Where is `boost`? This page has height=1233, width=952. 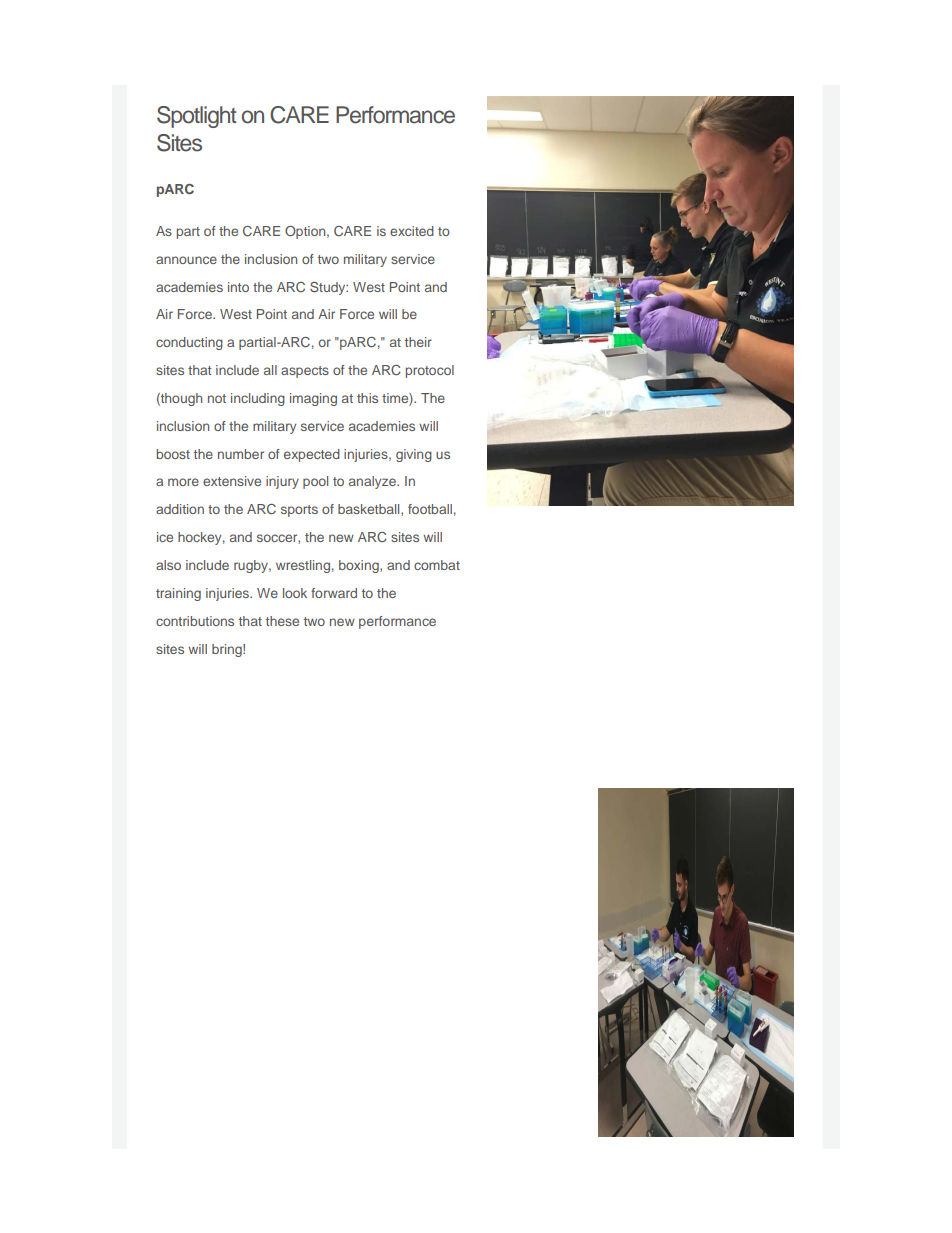 boost is located at coordinates (173, 454).
